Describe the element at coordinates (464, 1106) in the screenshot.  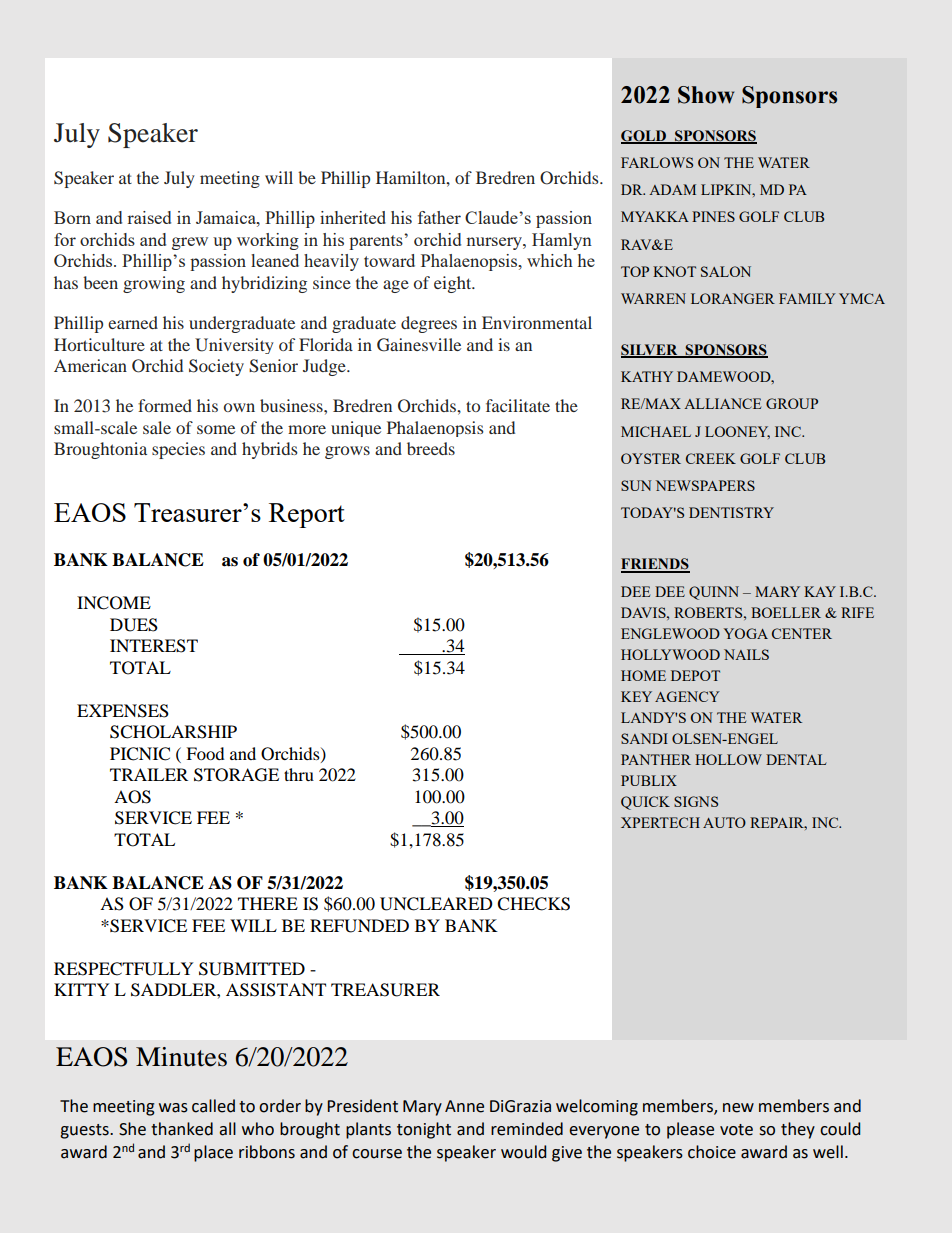
I see `Anne` at that location.
